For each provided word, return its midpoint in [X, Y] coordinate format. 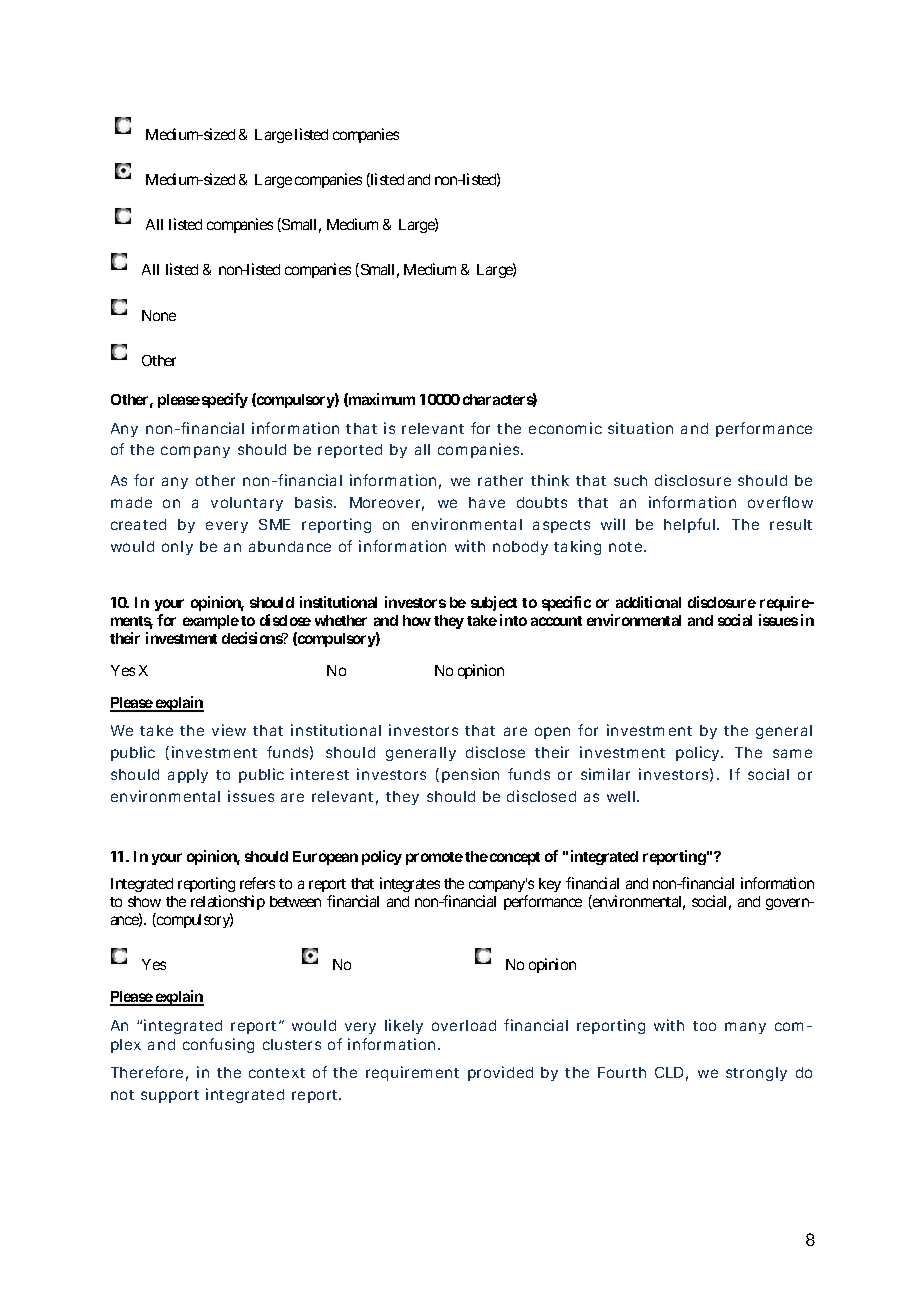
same [792, 753]
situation [640, 428]
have [487, 502]
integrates [410, 884]
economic [565, 428]
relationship [228, 902]
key [550, 885]
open [552, 733]
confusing [218, 1045]
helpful [689, 525]
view [229, 730]
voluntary [247, 504]
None [159, 315]
